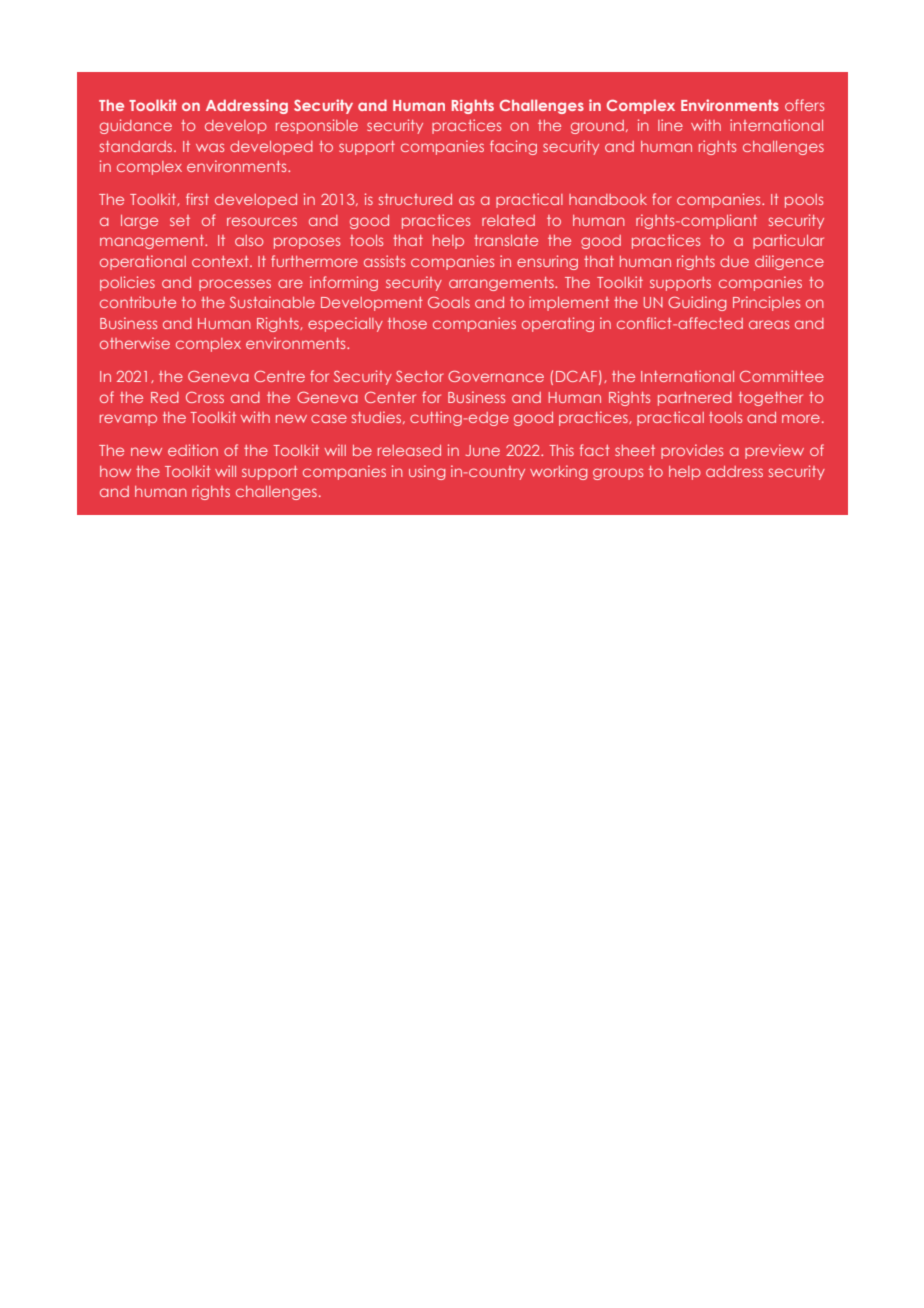 Image resolution: width=924 pixels, height=1308 pixels. What do you see at coordinates (502, 284) in the page?
I see `arrangements` at bounding box center [502, 284].
